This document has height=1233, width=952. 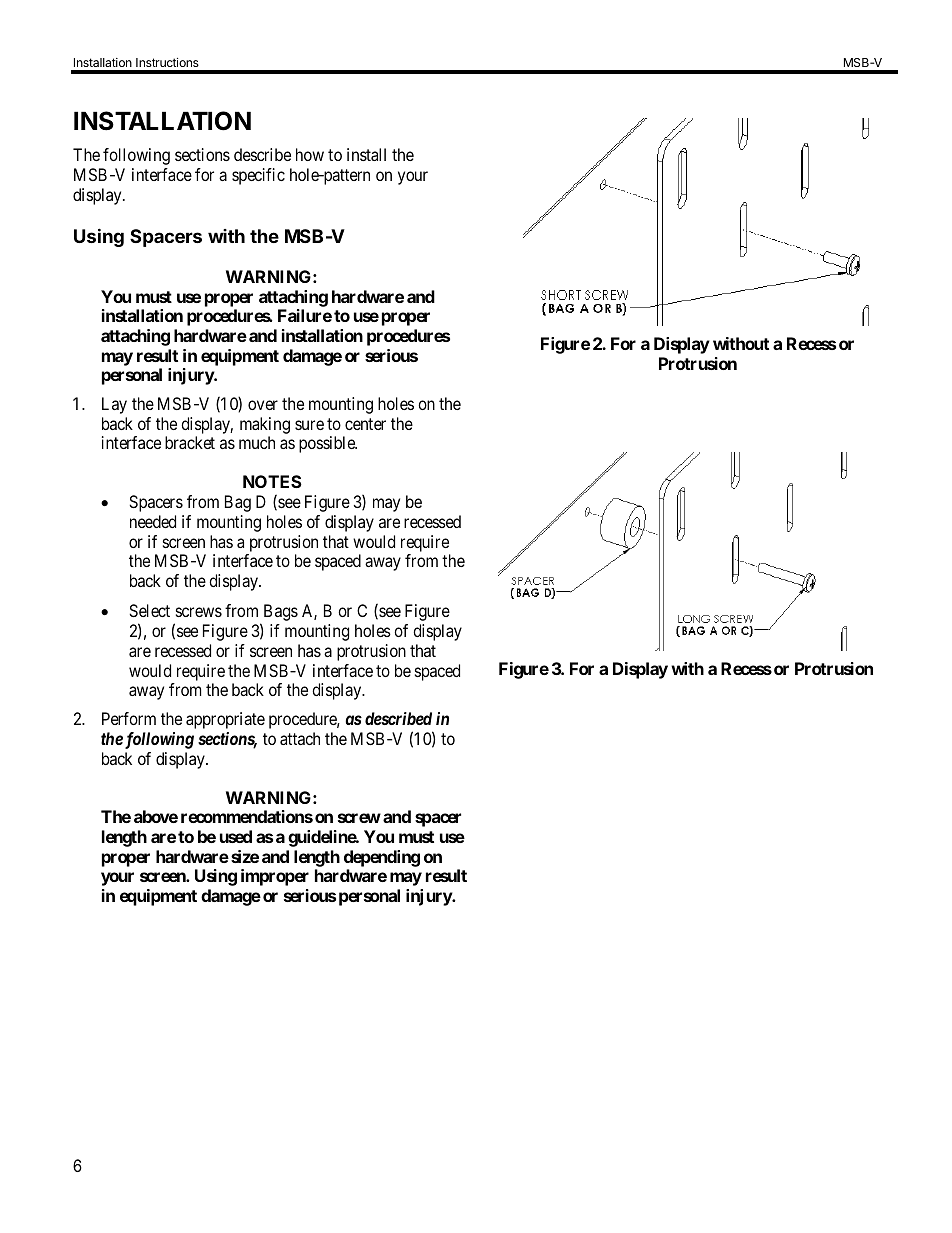 What do you see at coordinates (328, 444) in the document?
I see `possible` at bounding box center [328, 444].
